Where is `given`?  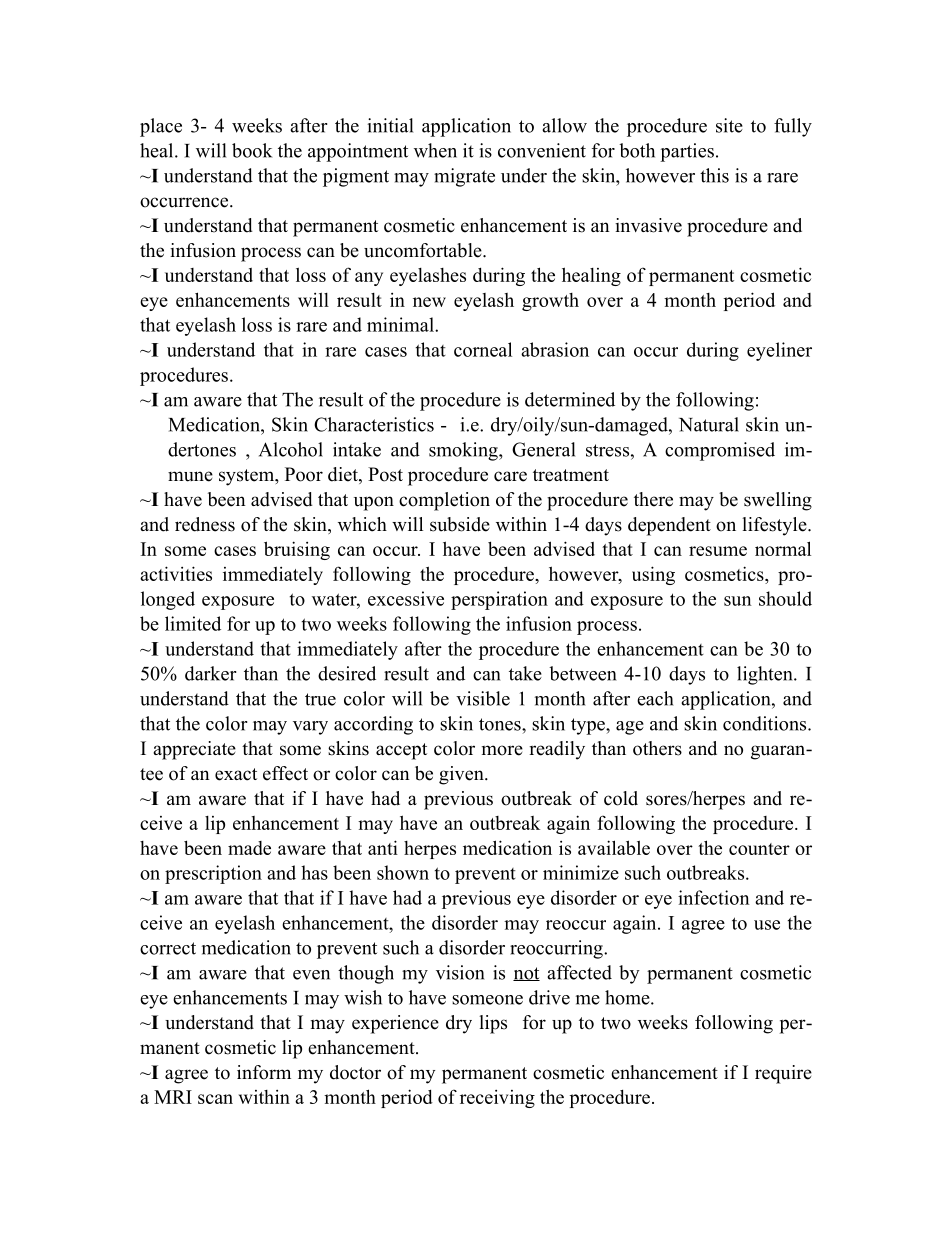
given is located at coordinates (462, 775).
